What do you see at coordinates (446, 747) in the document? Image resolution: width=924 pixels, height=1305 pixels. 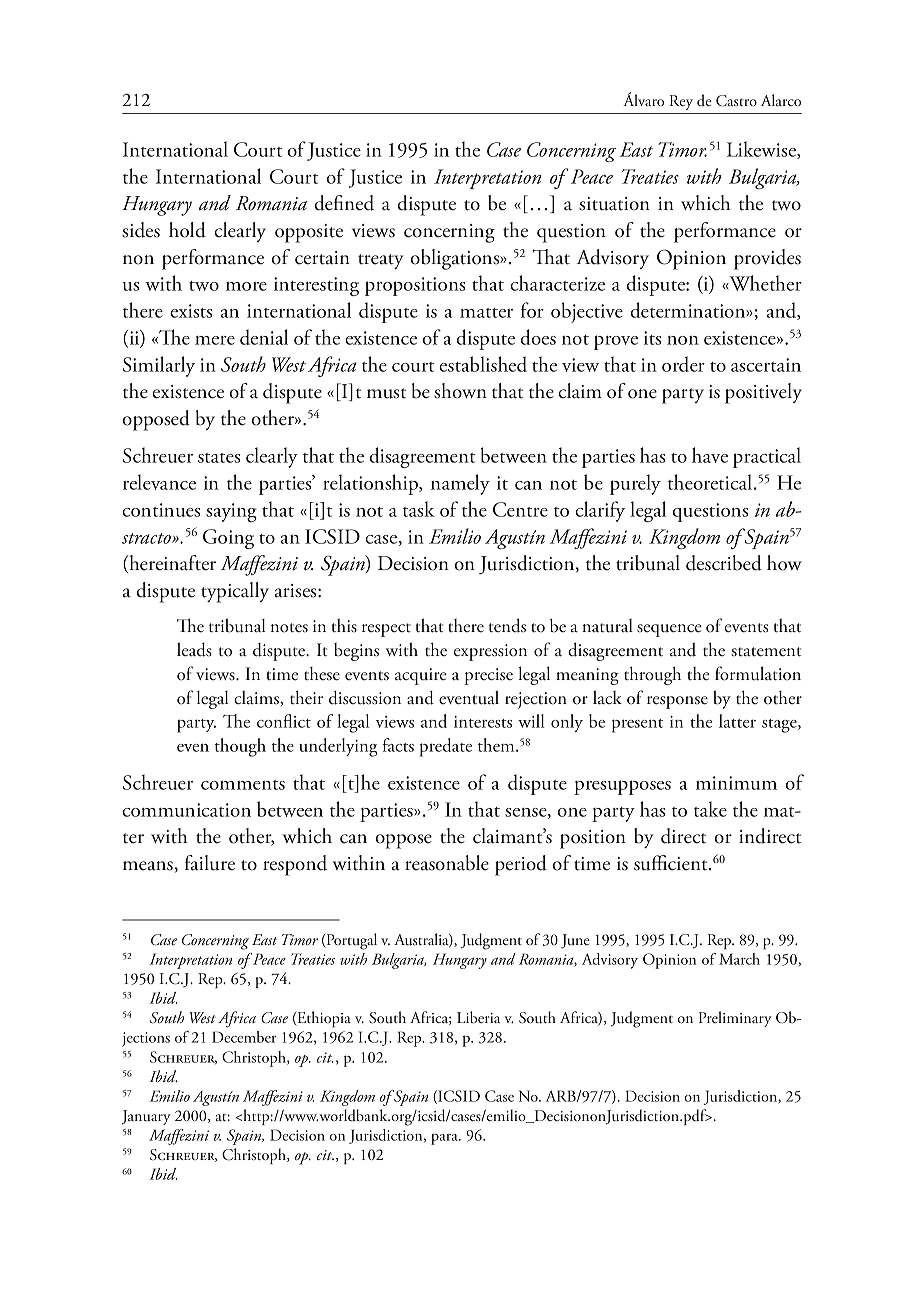 I see `predate` at bounding box center [446, 747].
